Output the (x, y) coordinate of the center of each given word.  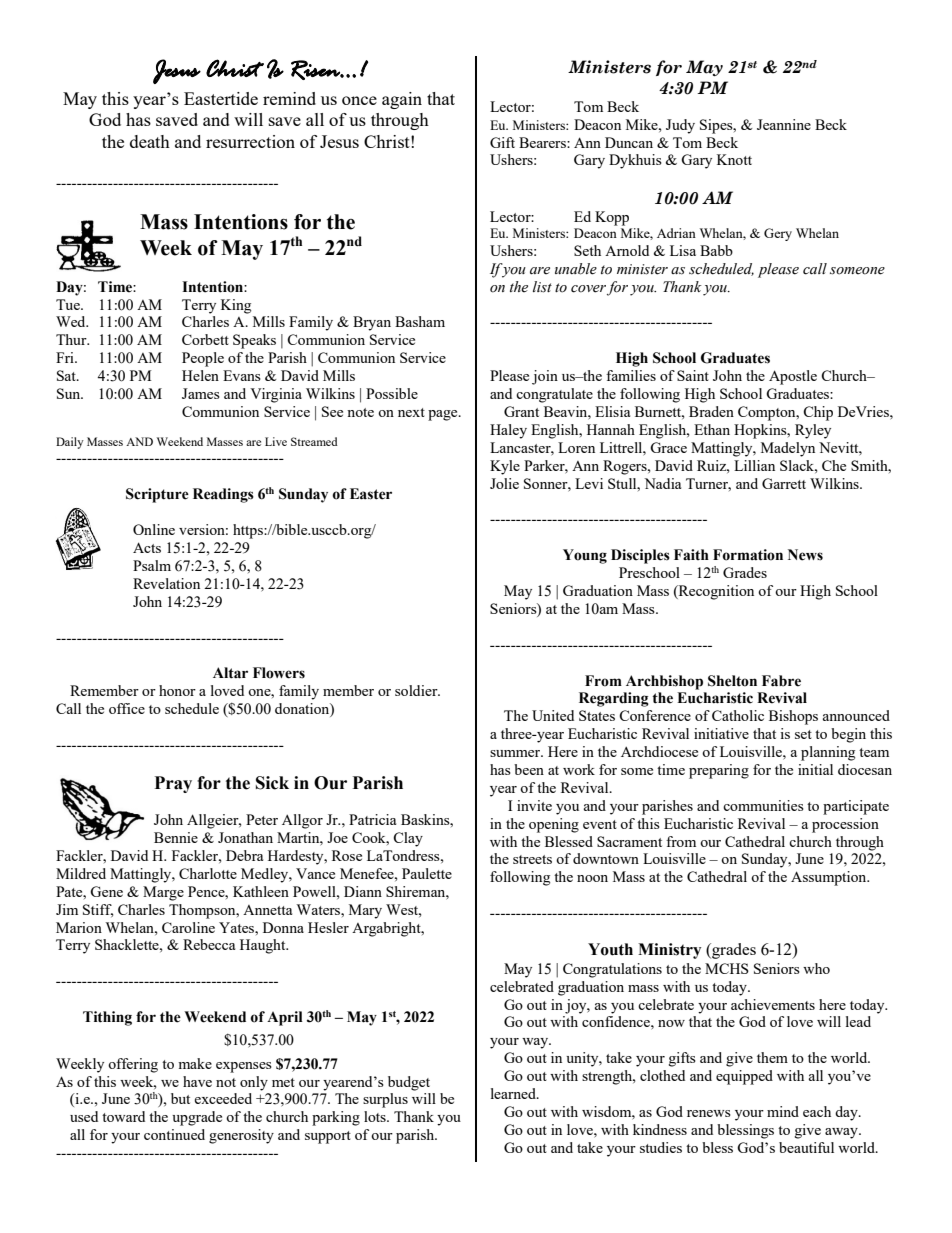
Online (154, 529)
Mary (365, 911)
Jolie (504, 483)
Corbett (205, 339)
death (150, 141)
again (402, 100)
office (127, 708)
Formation (748, 555)
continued (174, 1134)
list (542, 287)
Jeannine (784, 124)
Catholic (738, 715)
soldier (417, 690)
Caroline (188, 927)
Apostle (793, 377)
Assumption (830, 878)
